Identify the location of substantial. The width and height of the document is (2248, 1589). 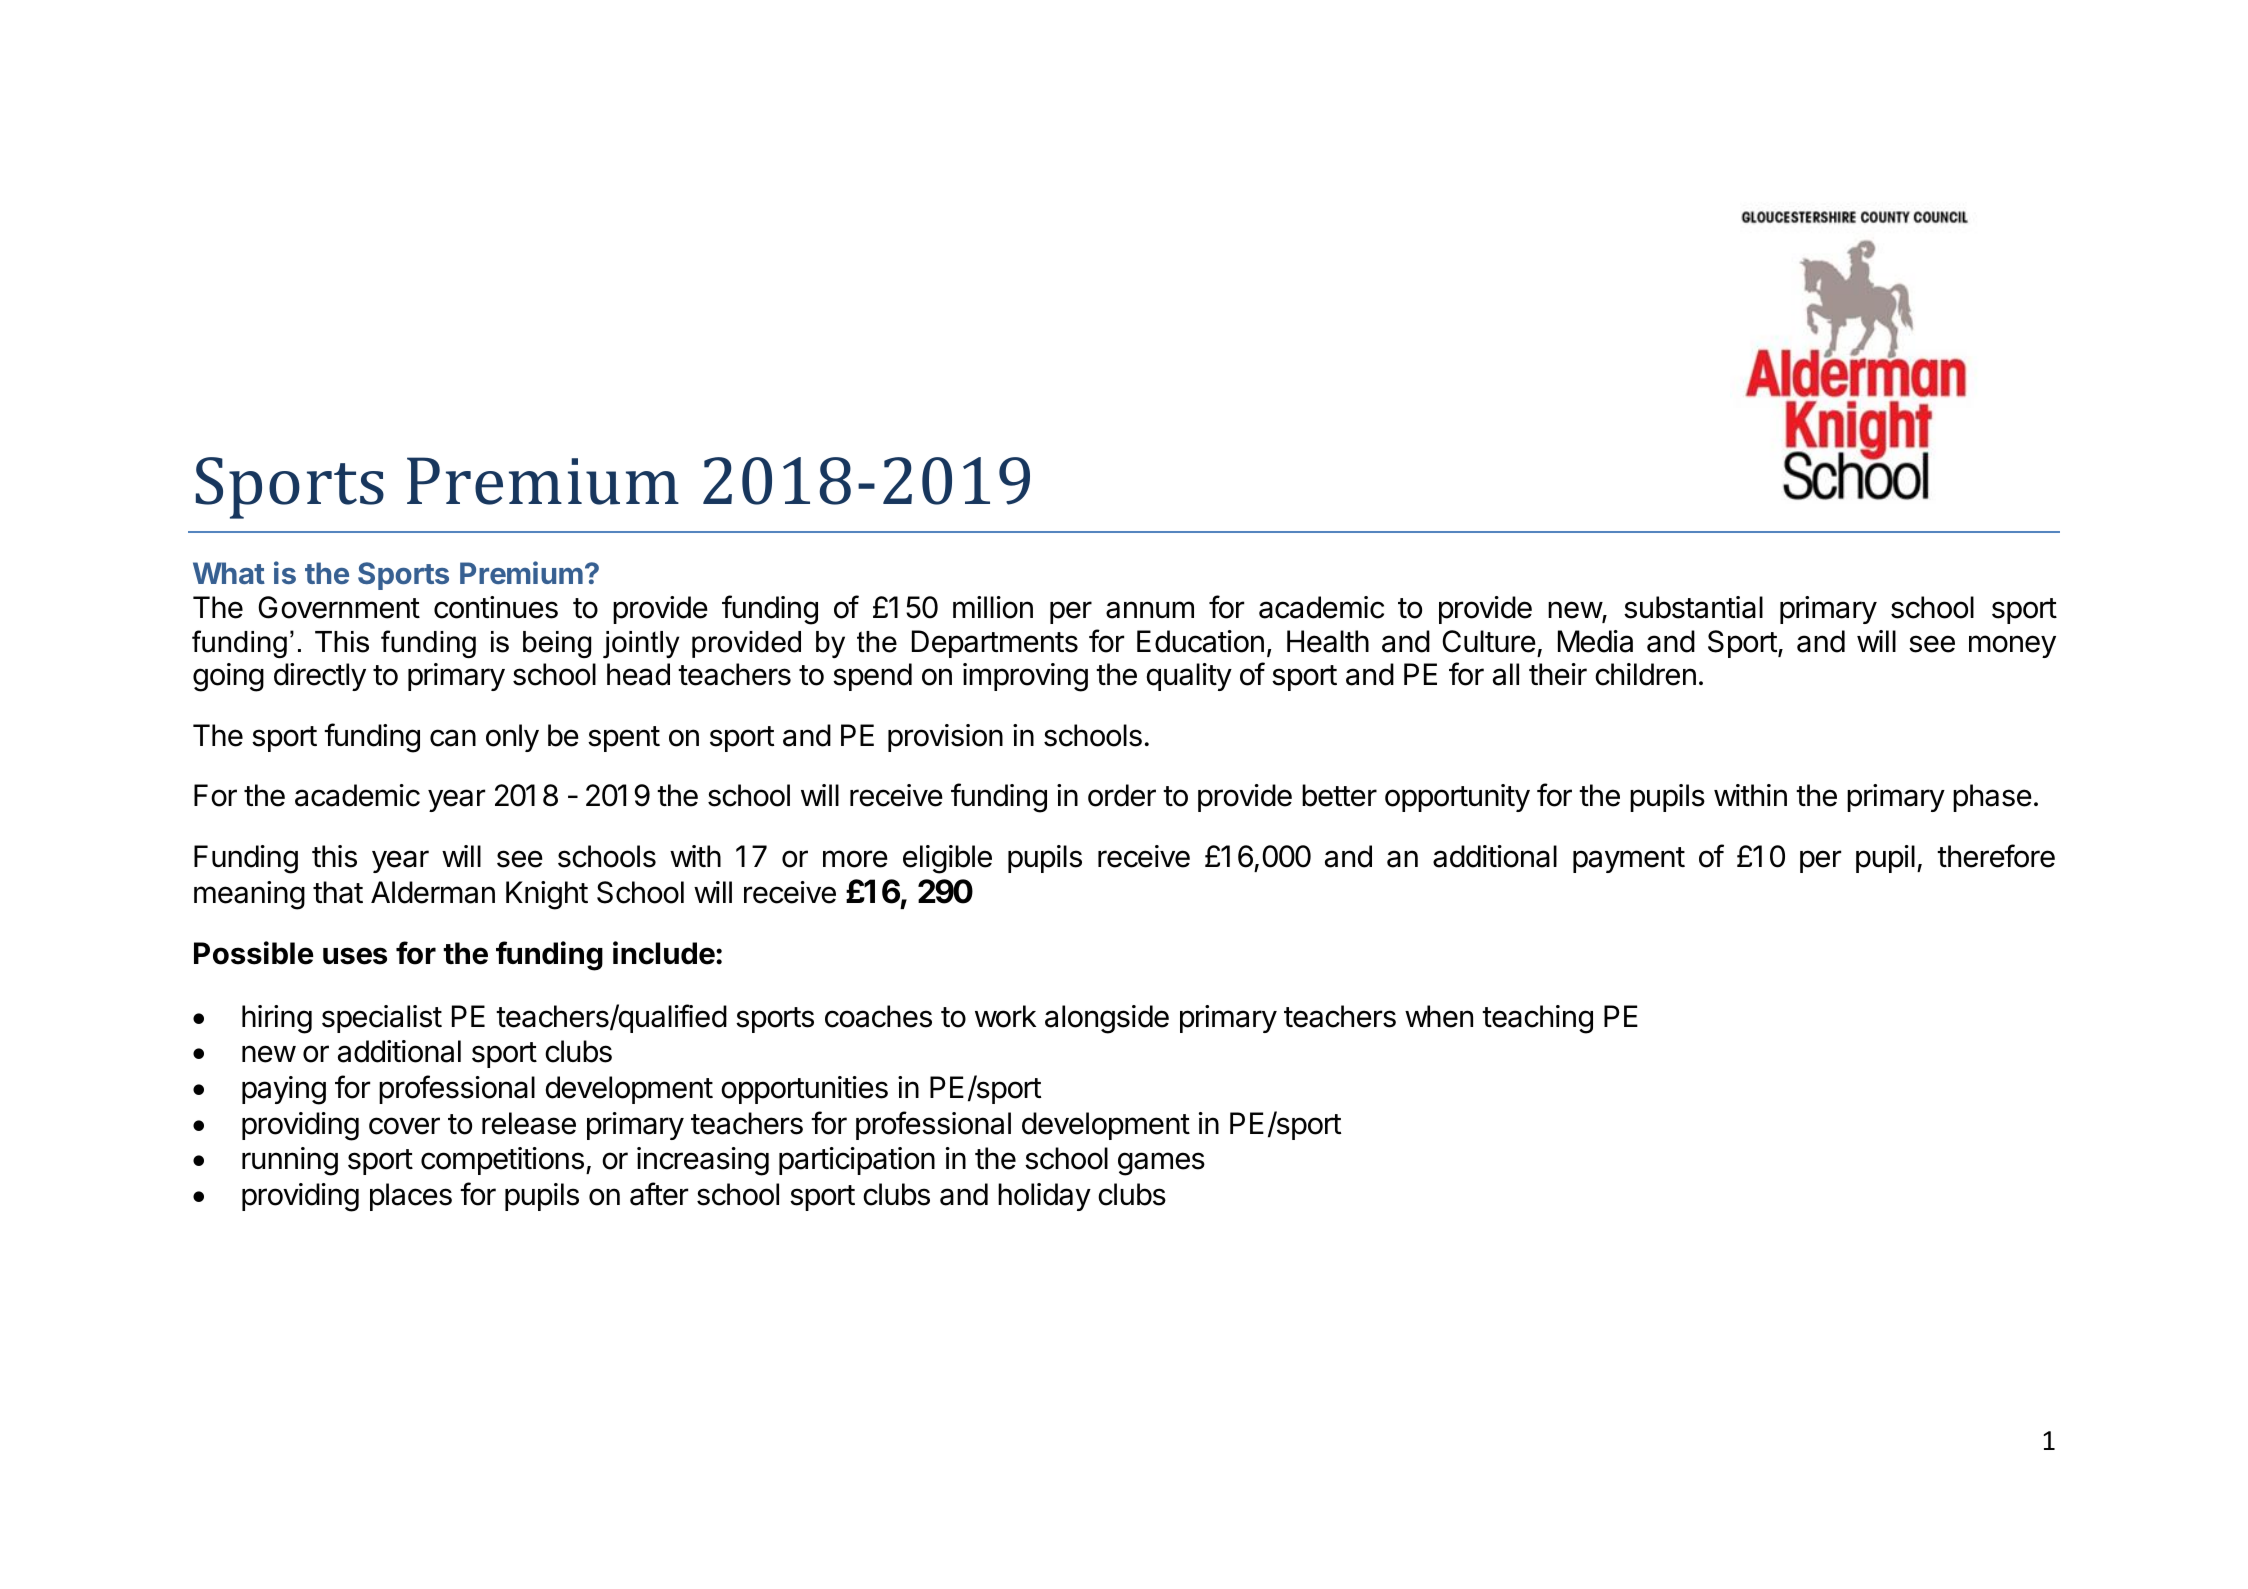
(1693, 607).
